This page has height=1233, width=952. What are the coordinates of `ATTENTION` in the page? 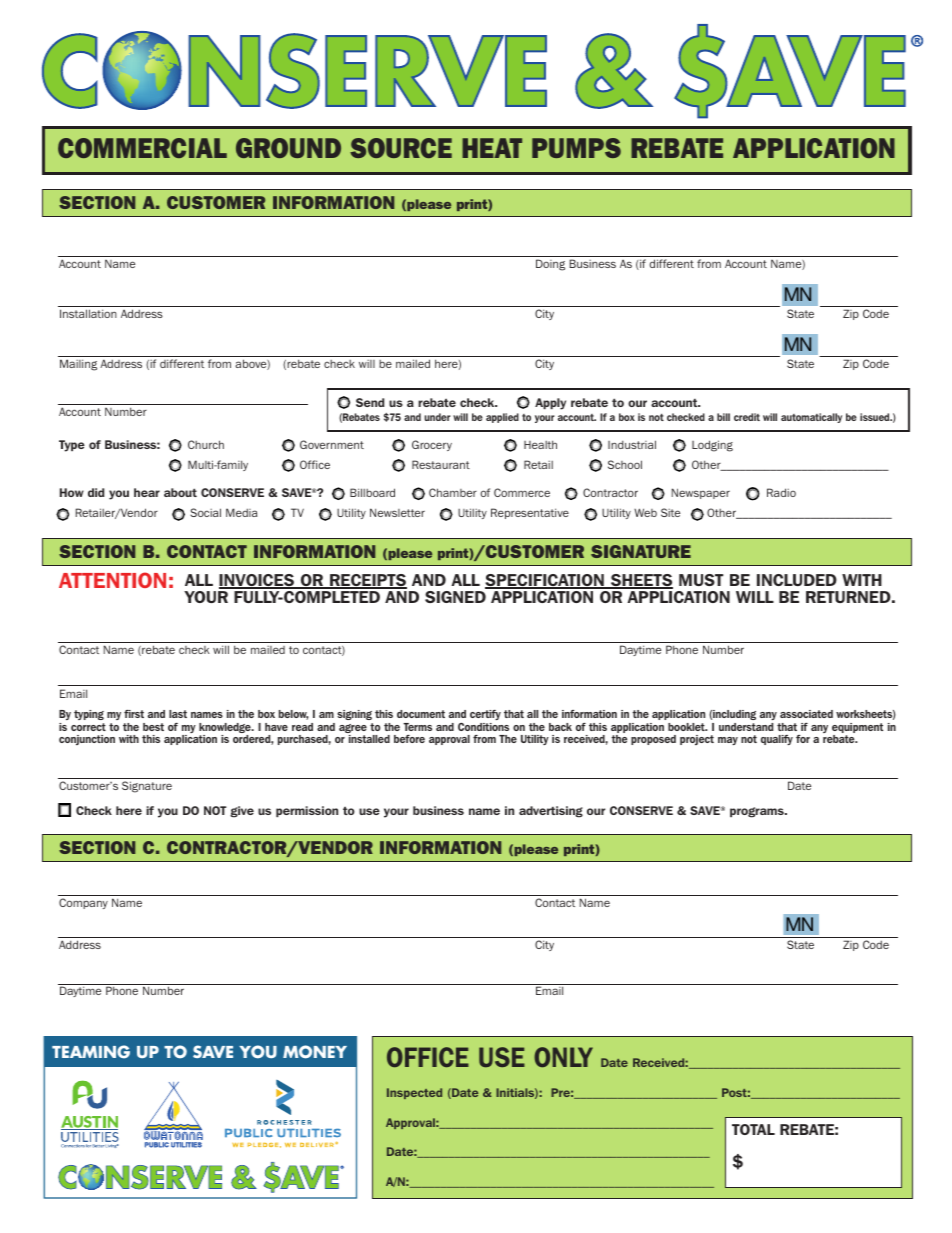 It's located at (112, 580).
